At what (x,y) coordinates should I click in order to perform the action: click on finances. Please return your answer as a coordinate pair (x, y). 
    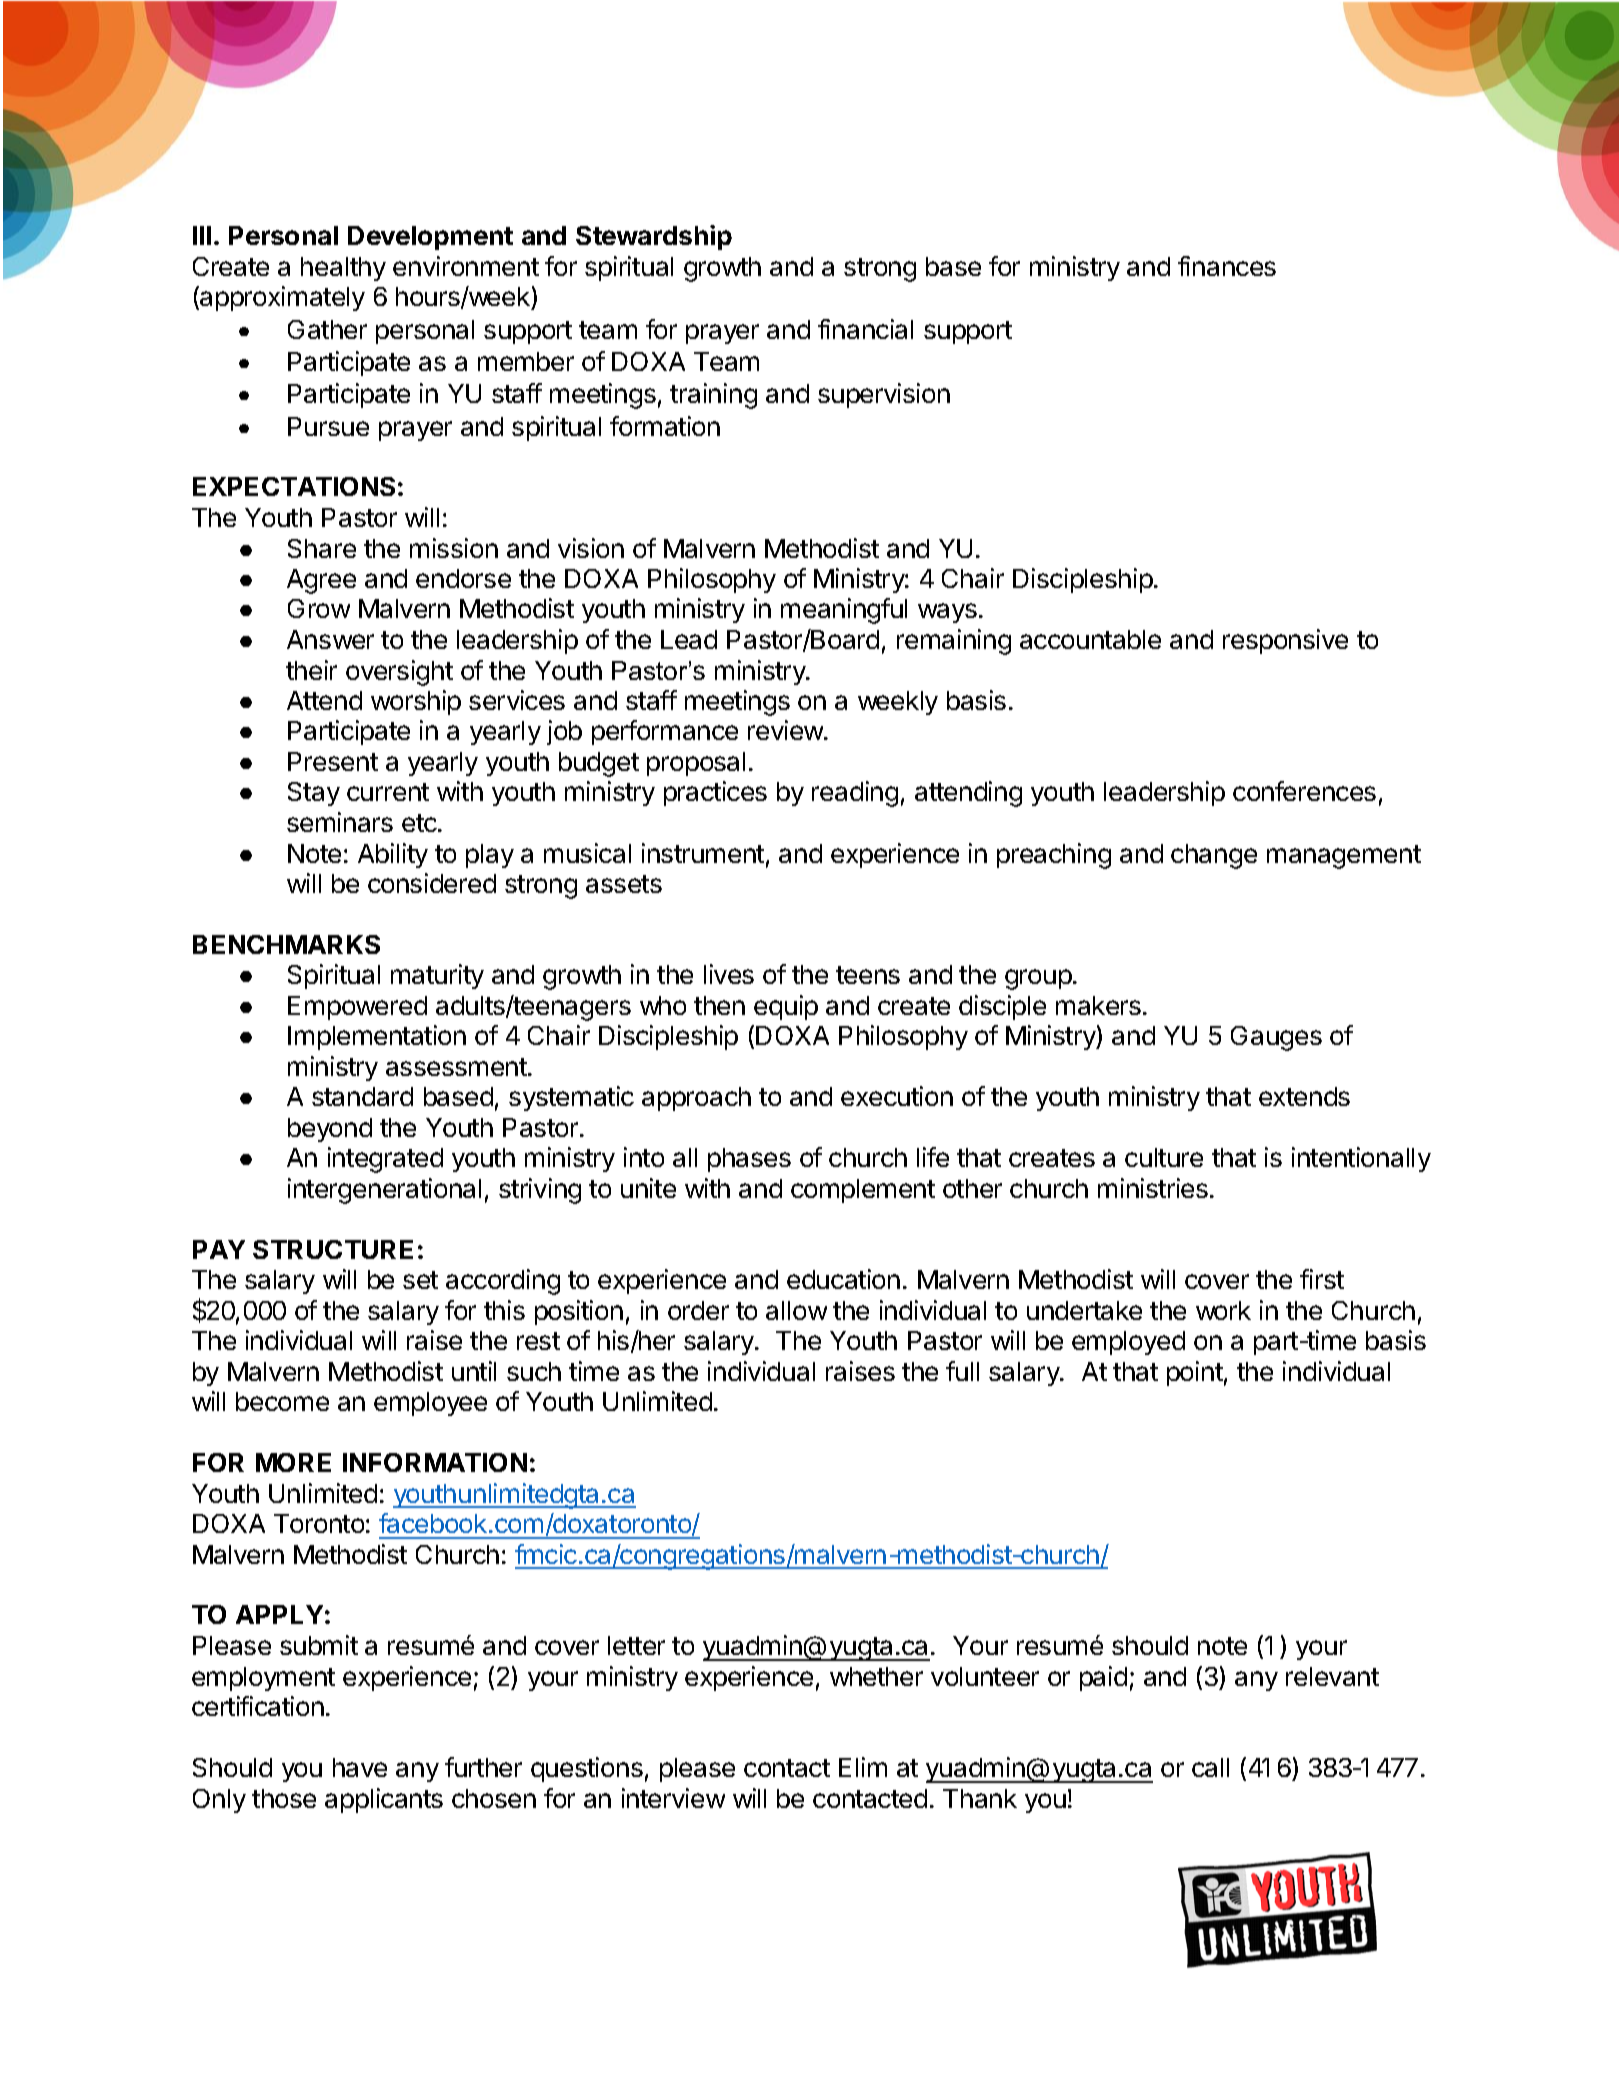
    Looking at the image, I should click on (1227, 266).
